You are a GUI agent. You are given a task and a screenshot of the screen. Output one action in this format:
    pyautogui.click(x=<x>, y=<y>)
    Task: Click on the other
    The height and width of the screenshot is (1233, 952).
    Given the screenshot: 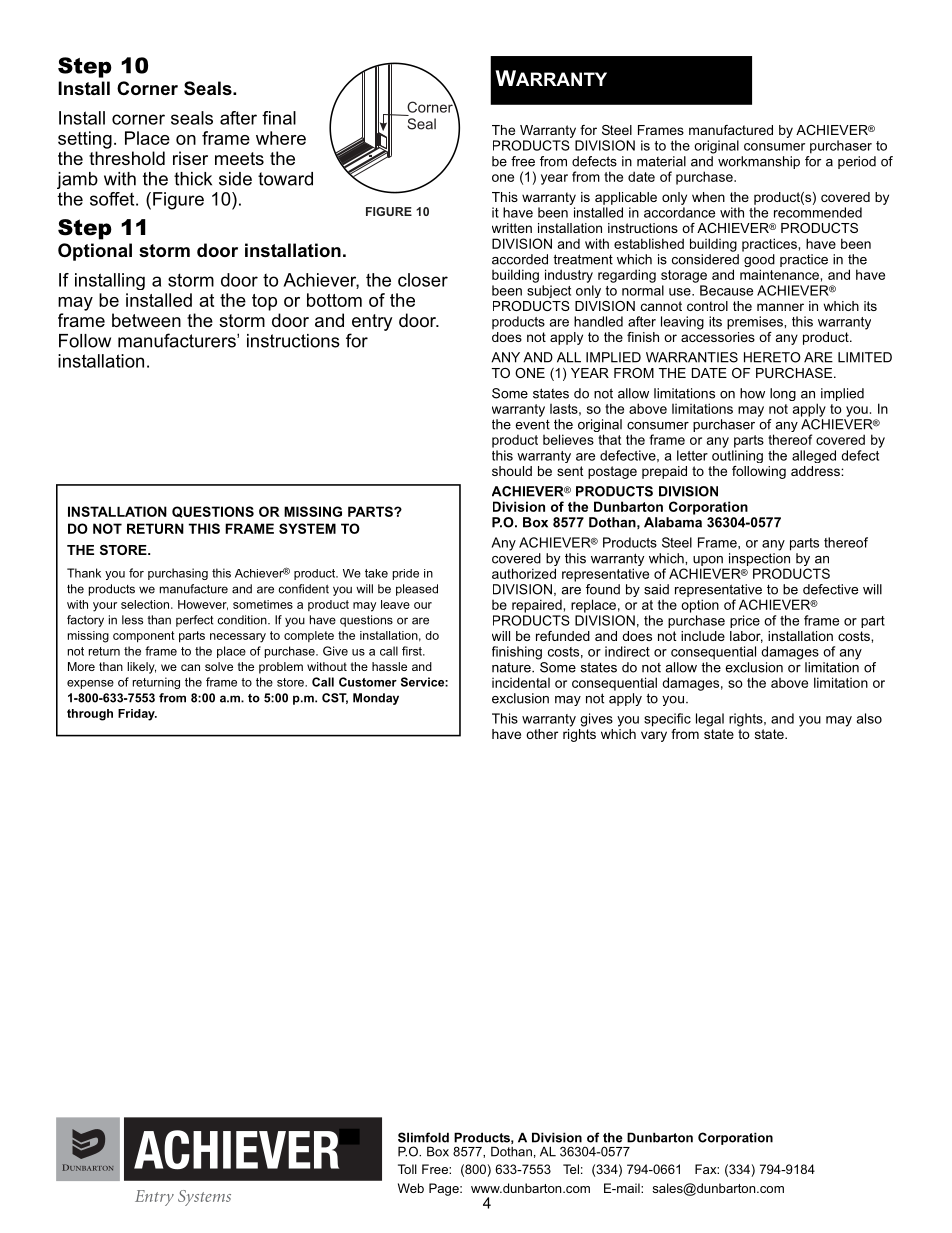 What is the action you would take?
    pyautogui.click(x=542, y=734)
